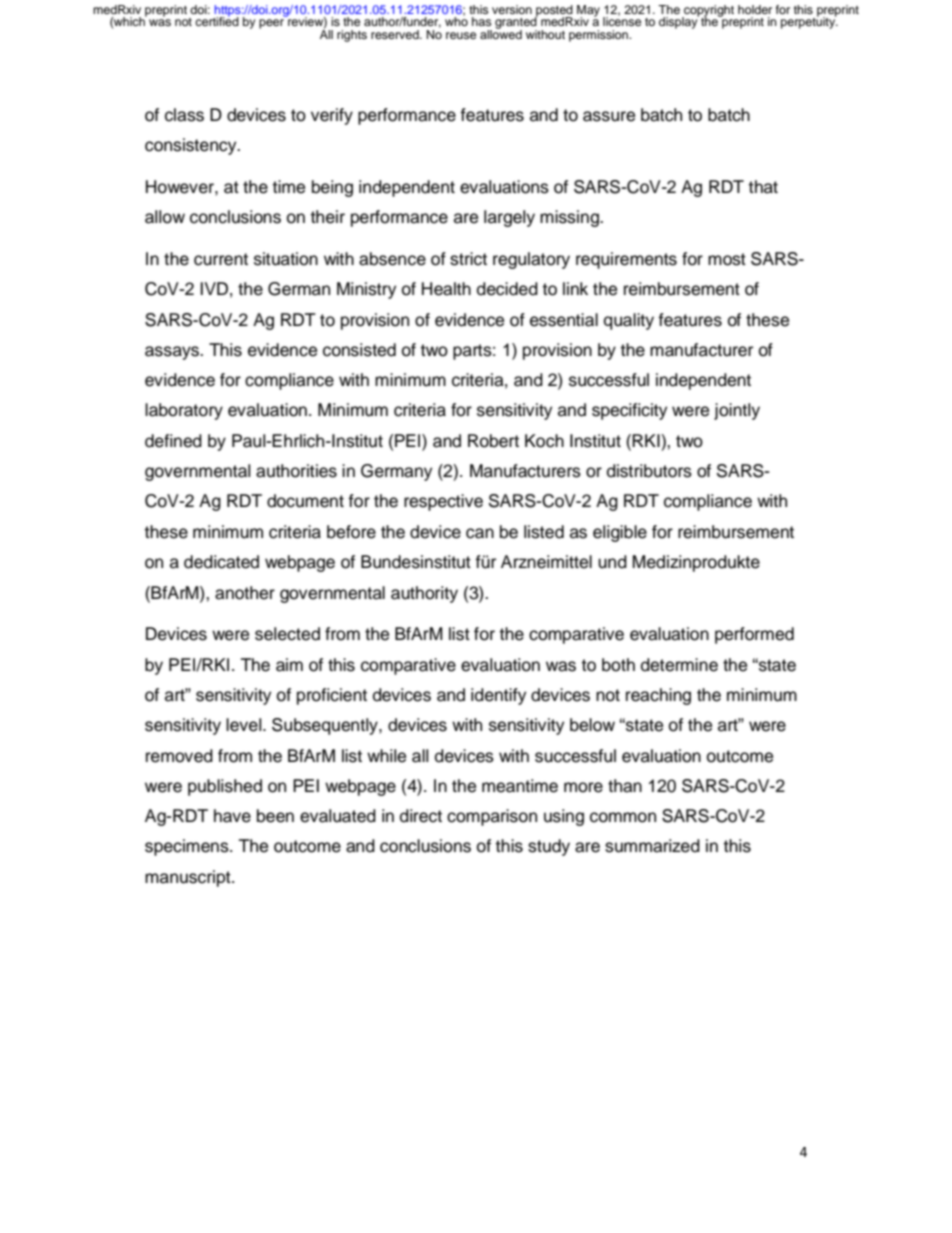 The image size is (952, 1233). Describe the element at coordinates (755, 9) in the image. I see `holder` at that location.
